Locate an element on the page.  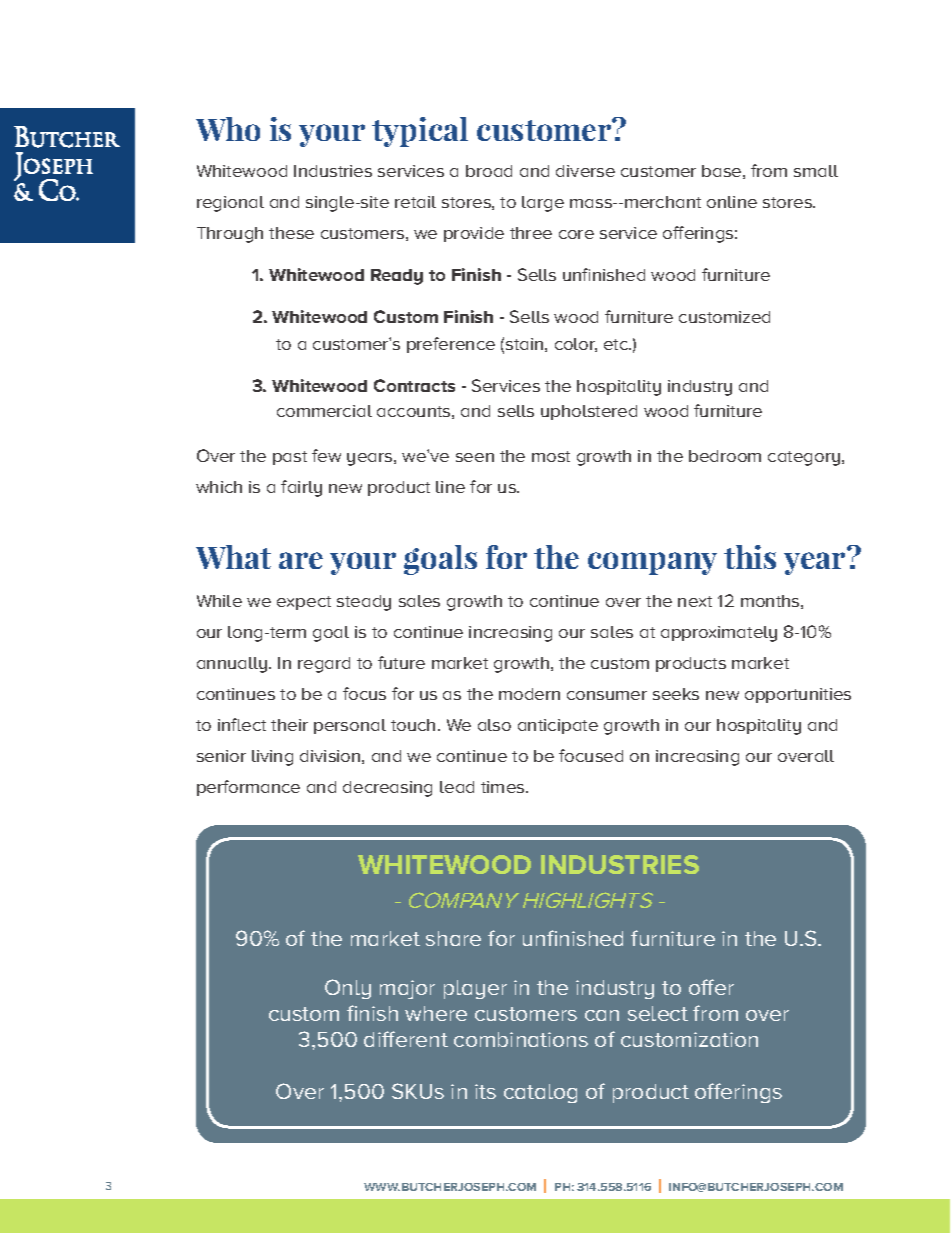
Who is located at coordinates (228, 129).
